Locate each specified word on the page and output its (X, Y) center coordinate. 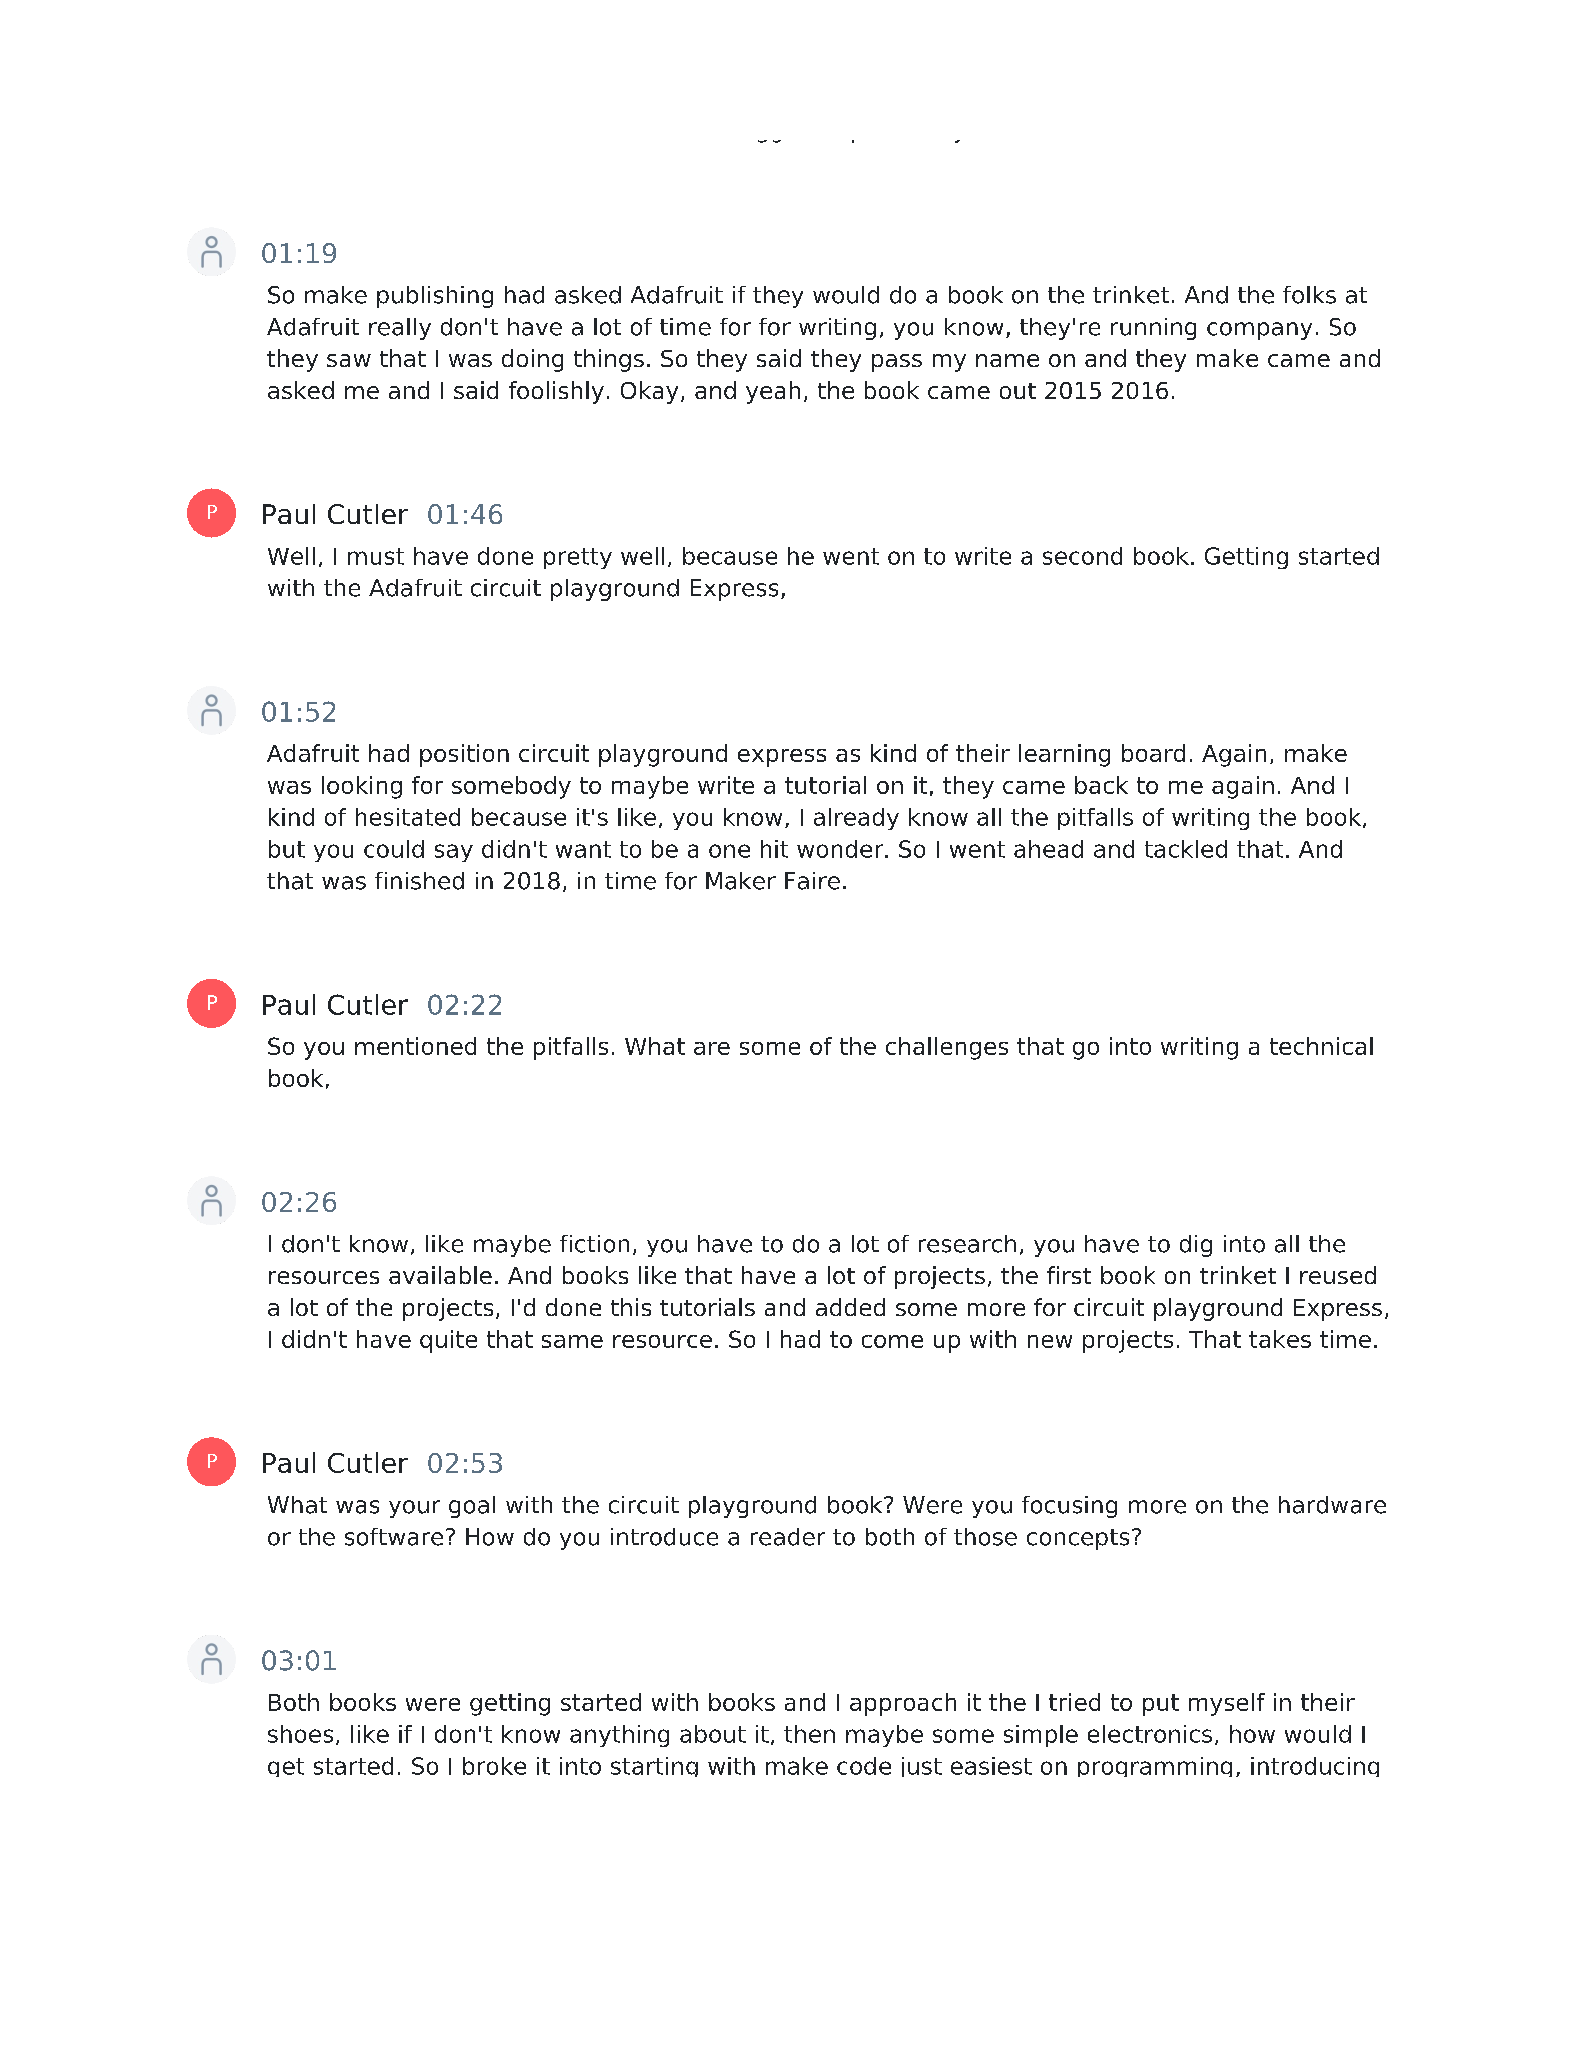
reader (788, 1537)
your (414, 1509)
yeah (773, 392)
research (967, 1244)
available (440, 1275)
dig (1196, 1246)
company (1259, 331)
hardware (1332, 1505)
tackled (1186, 849)
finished (419, 881)
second (1082, 556)
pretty (578, 558)
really (400, 329)
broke (494, 1766)
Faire (812, 881)
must (376, 556)
